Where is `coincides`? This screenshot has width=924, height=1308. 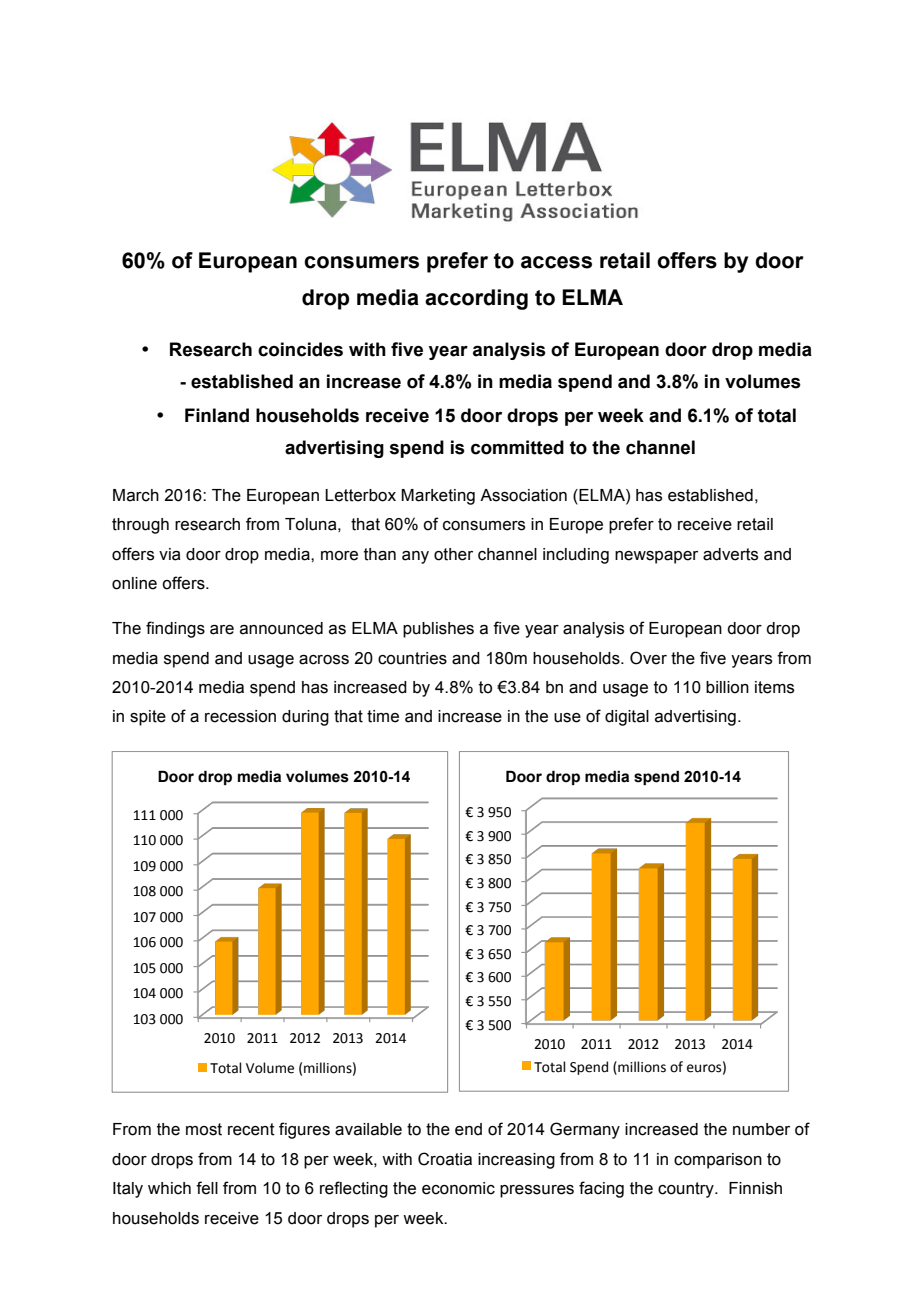
coincides is located at coordinates (300, 349).
